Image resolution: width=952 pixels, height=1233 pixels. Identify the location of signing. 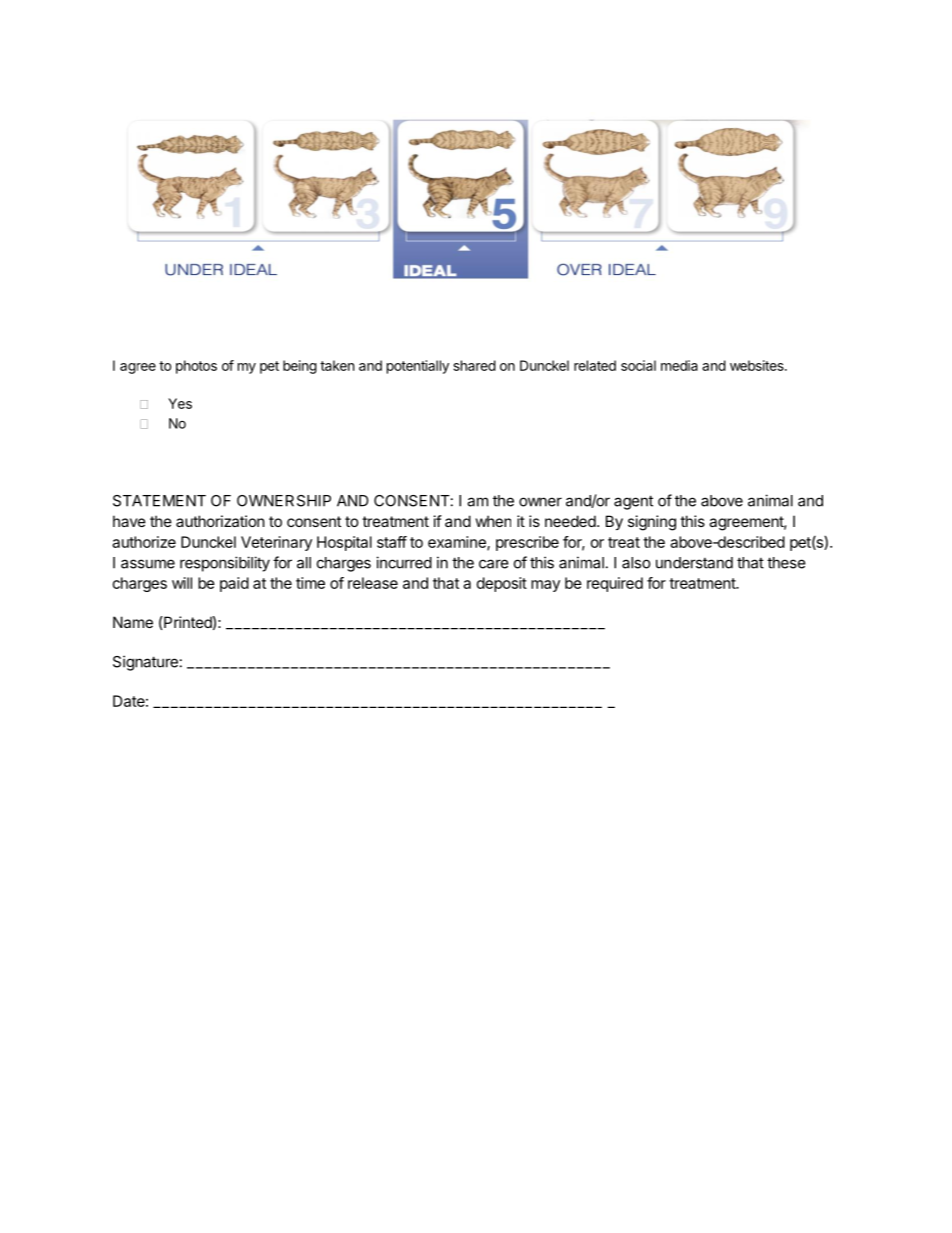
(652, 523).
